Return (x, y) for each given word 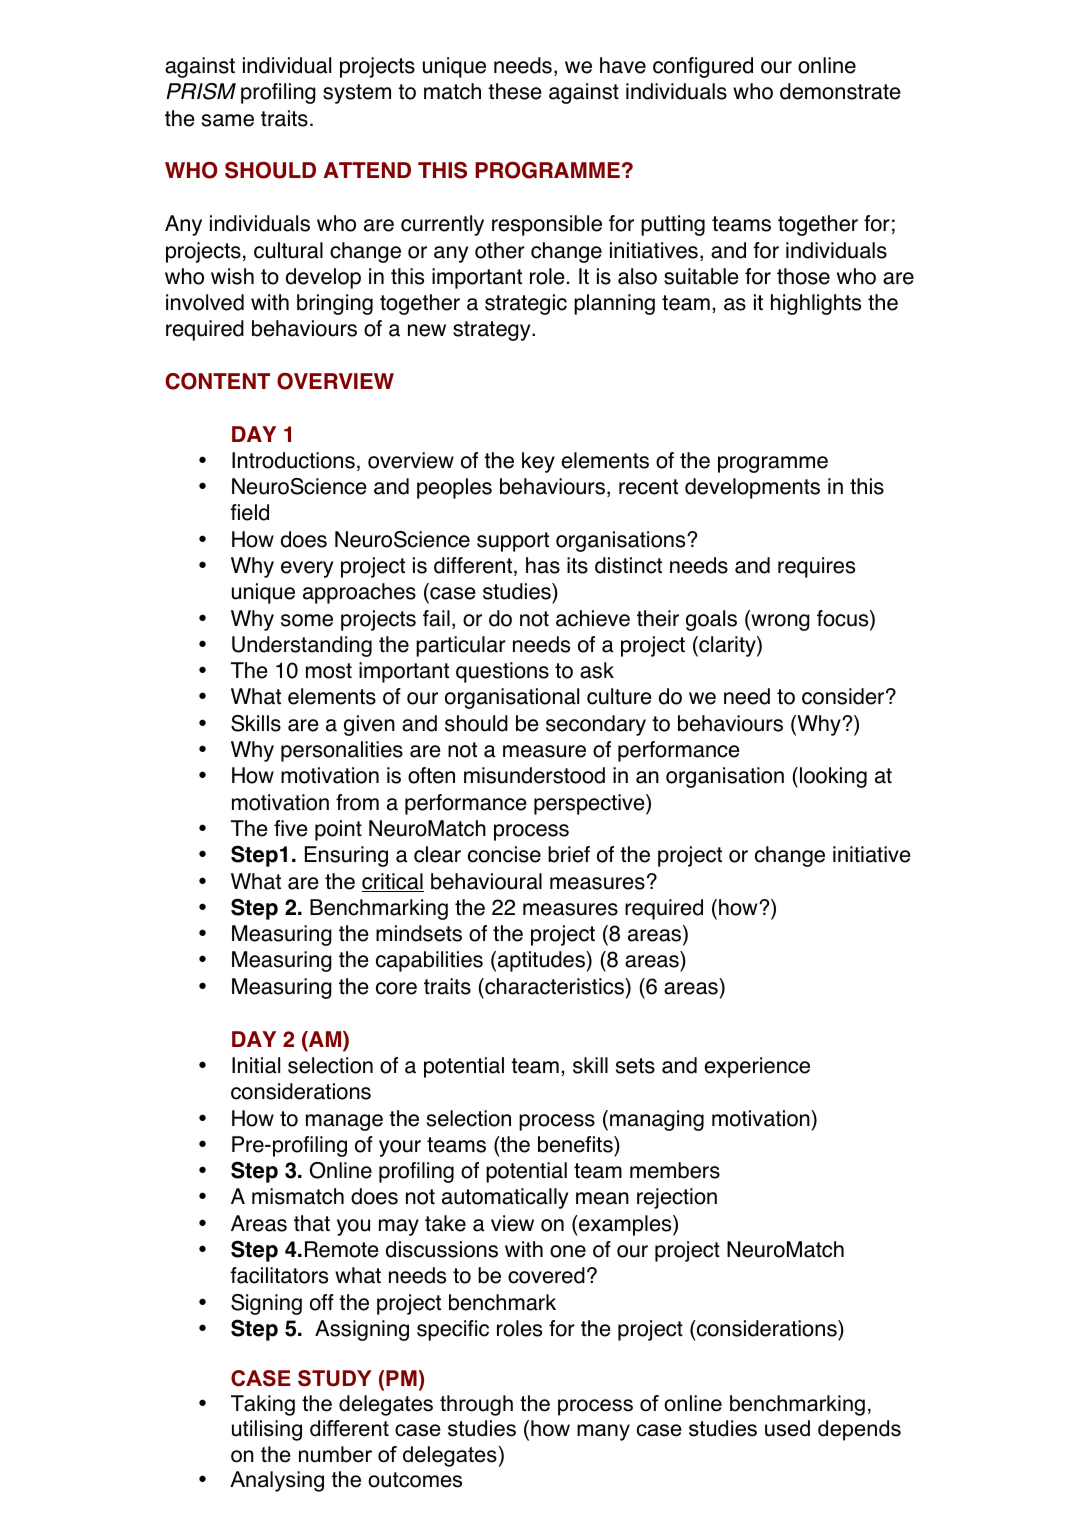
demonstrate (840, 91)
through (476, 1405)
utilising (267, 1430)
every (307, 569)
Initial (256, 1065)
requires (816, 567)
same (228, 120)
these (515, 91)
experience (757, 1067)
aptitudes (542, 961)
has (543, 565)
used (787, 1428)
